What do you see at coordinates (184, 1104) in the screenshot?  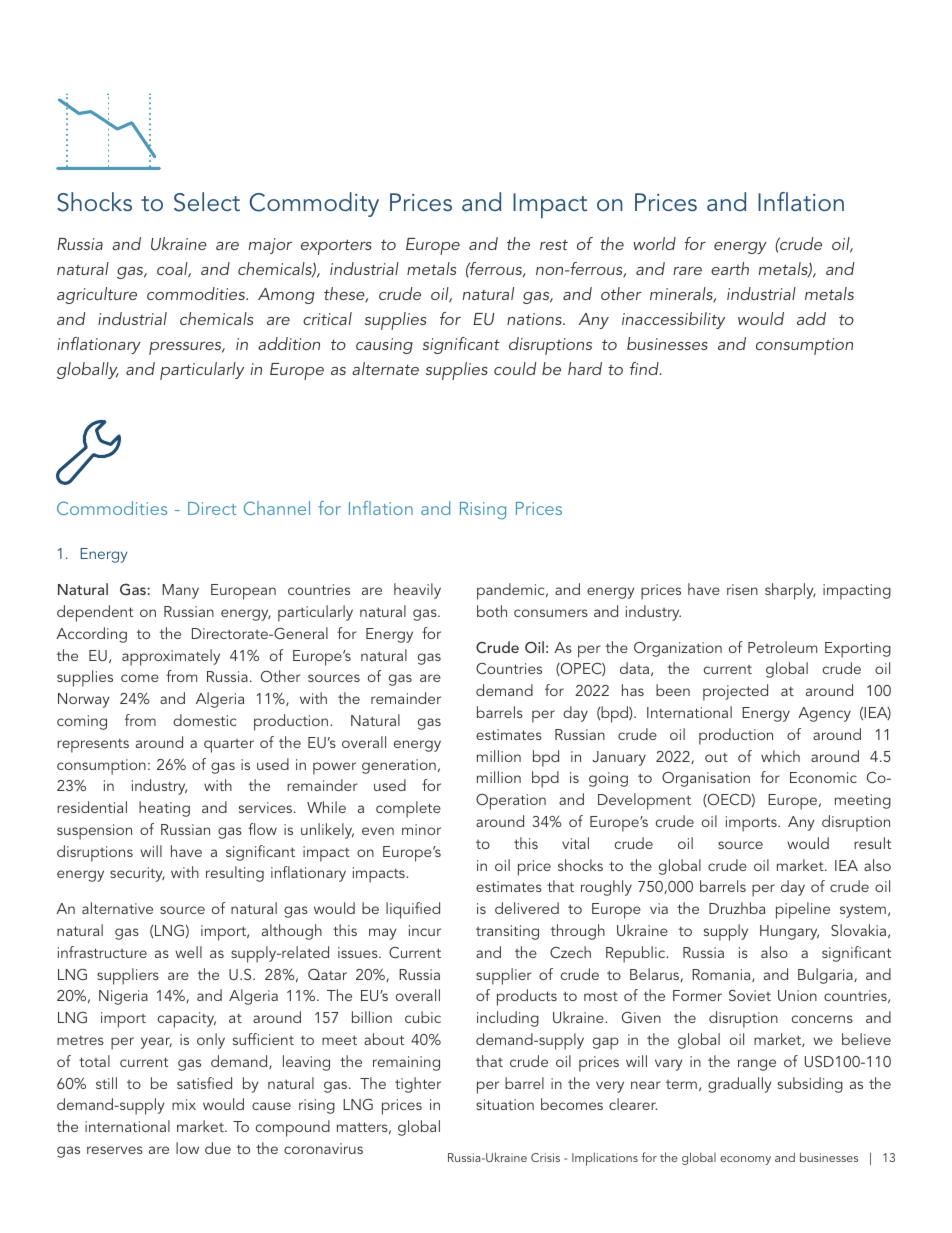 I see `mix` at bounding box center [184, 1104].
